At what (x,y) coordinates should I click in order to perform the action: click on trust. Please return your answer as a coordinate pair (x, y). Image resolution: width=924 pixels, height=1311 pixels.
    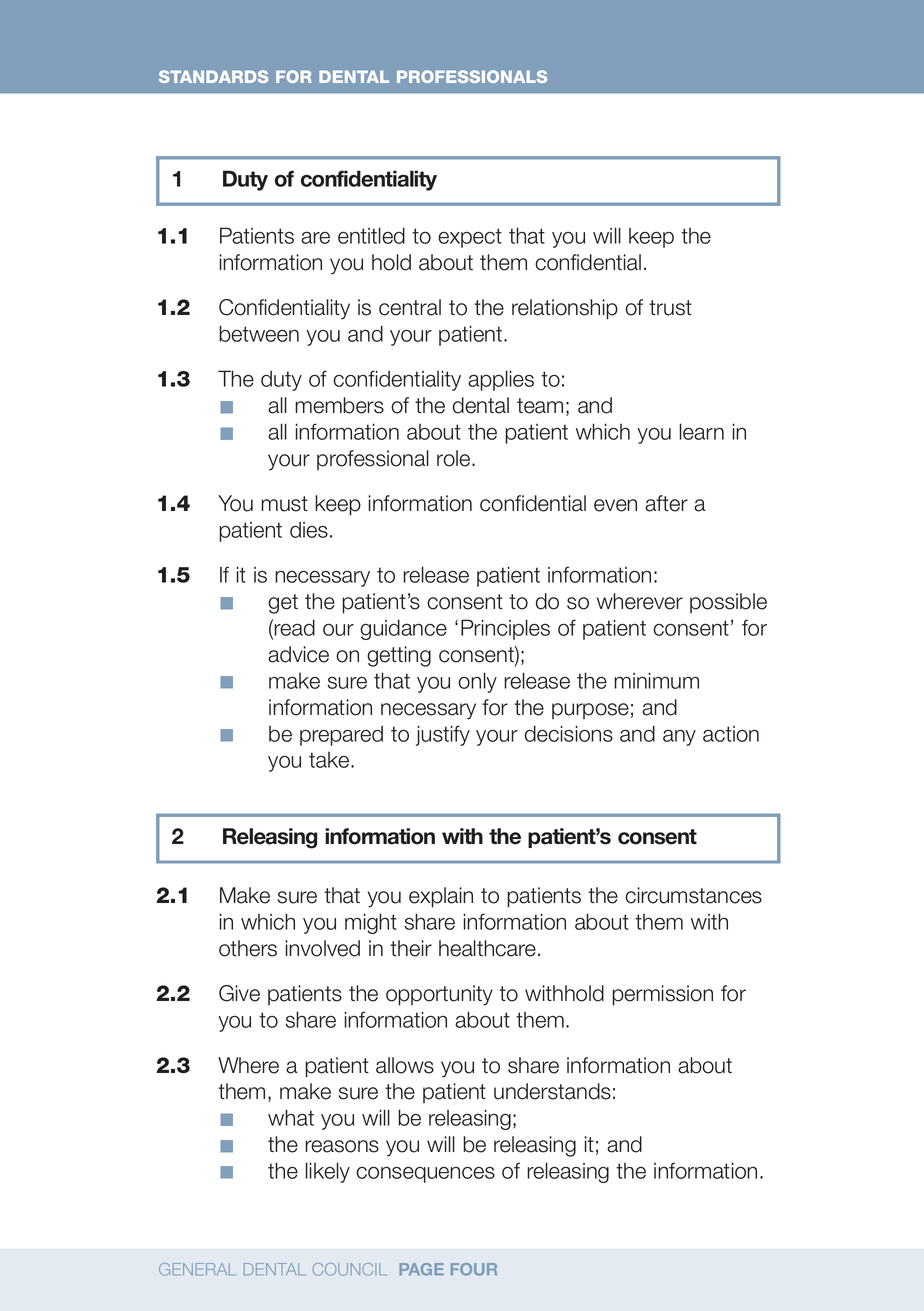
    Looking at the image, I should click on (670, 308).
